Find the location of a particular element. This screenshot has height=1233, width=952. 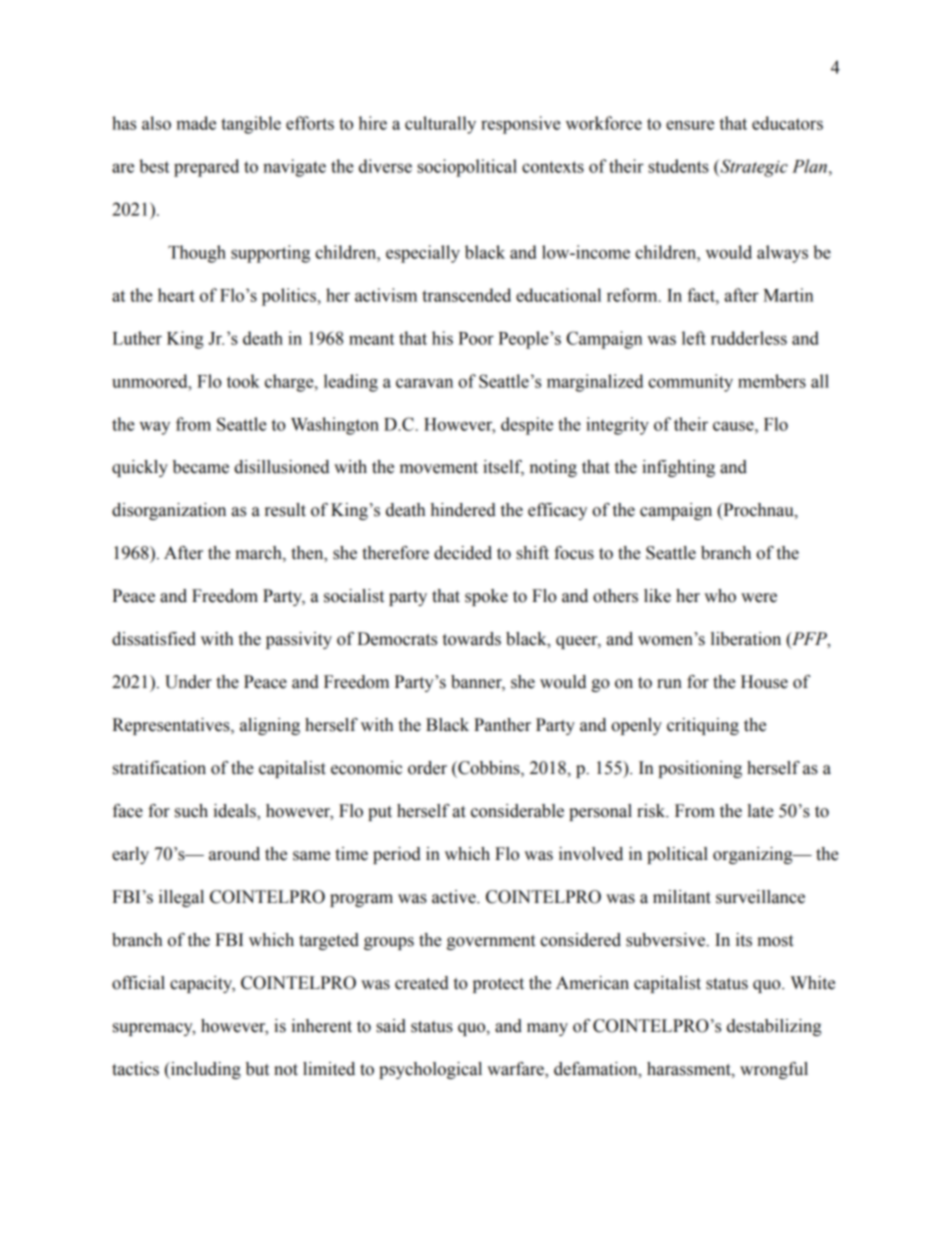

including is located at coordinates (205, 1070).
